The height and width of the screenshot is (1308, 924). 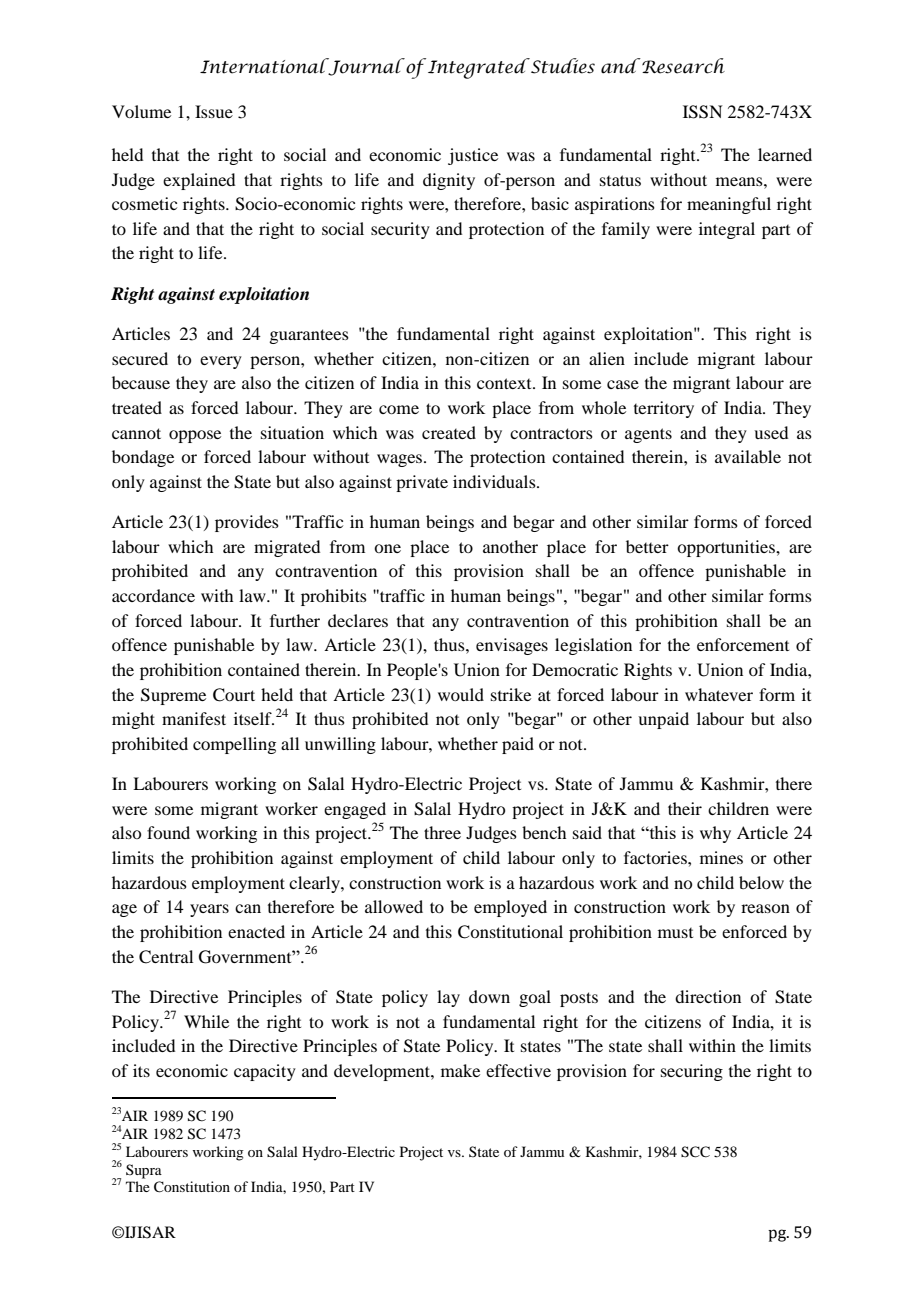 What do you see at coordinates (473, 156) in the screenshot?
I see `justice` at bounding box center [473, 156].
